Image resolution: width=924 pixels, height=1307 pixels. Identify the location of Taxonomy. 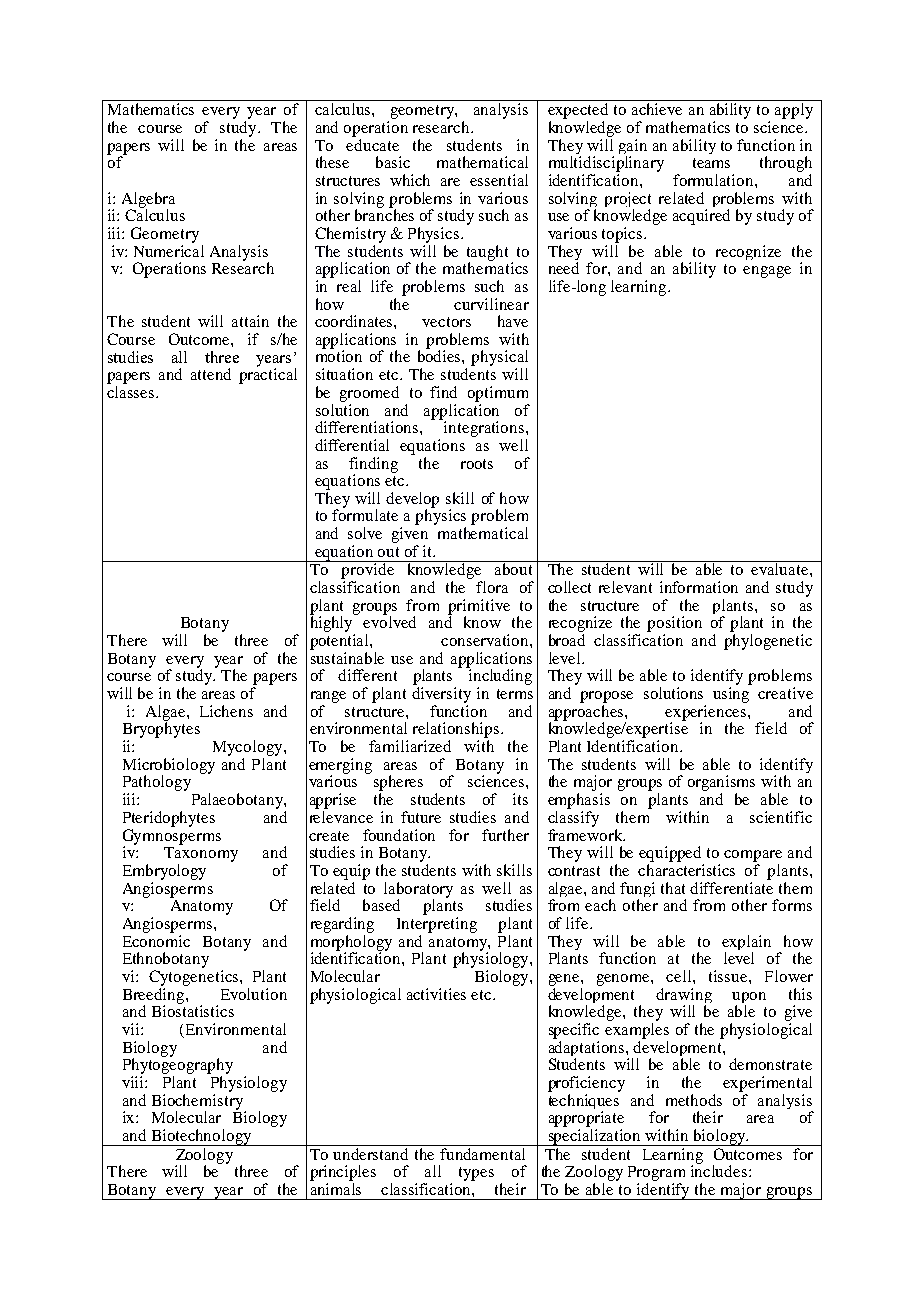
(201, 853).
